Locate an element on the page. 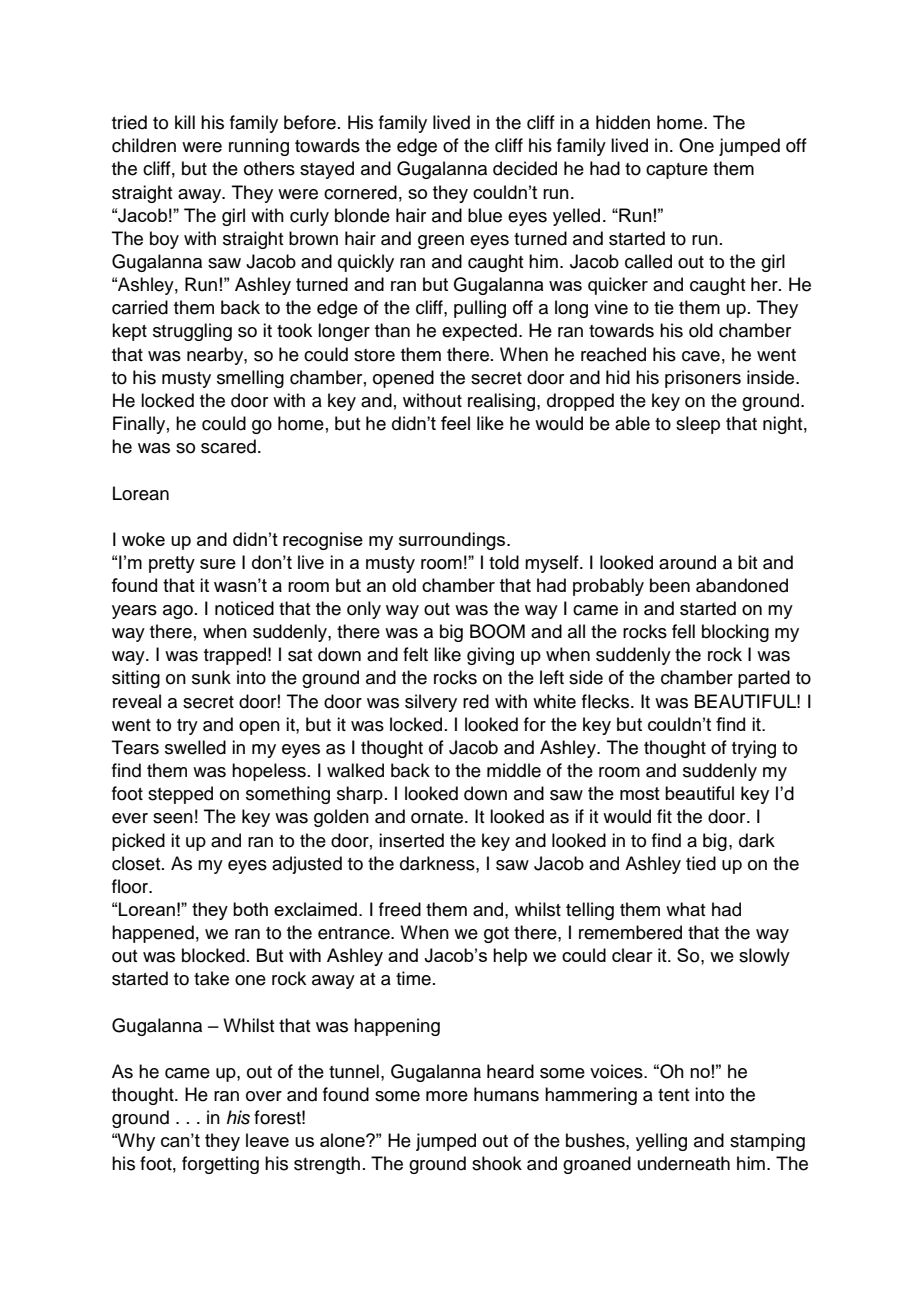 This image has width=924, height=1308. stepped is located at coordinates (180, 795).
